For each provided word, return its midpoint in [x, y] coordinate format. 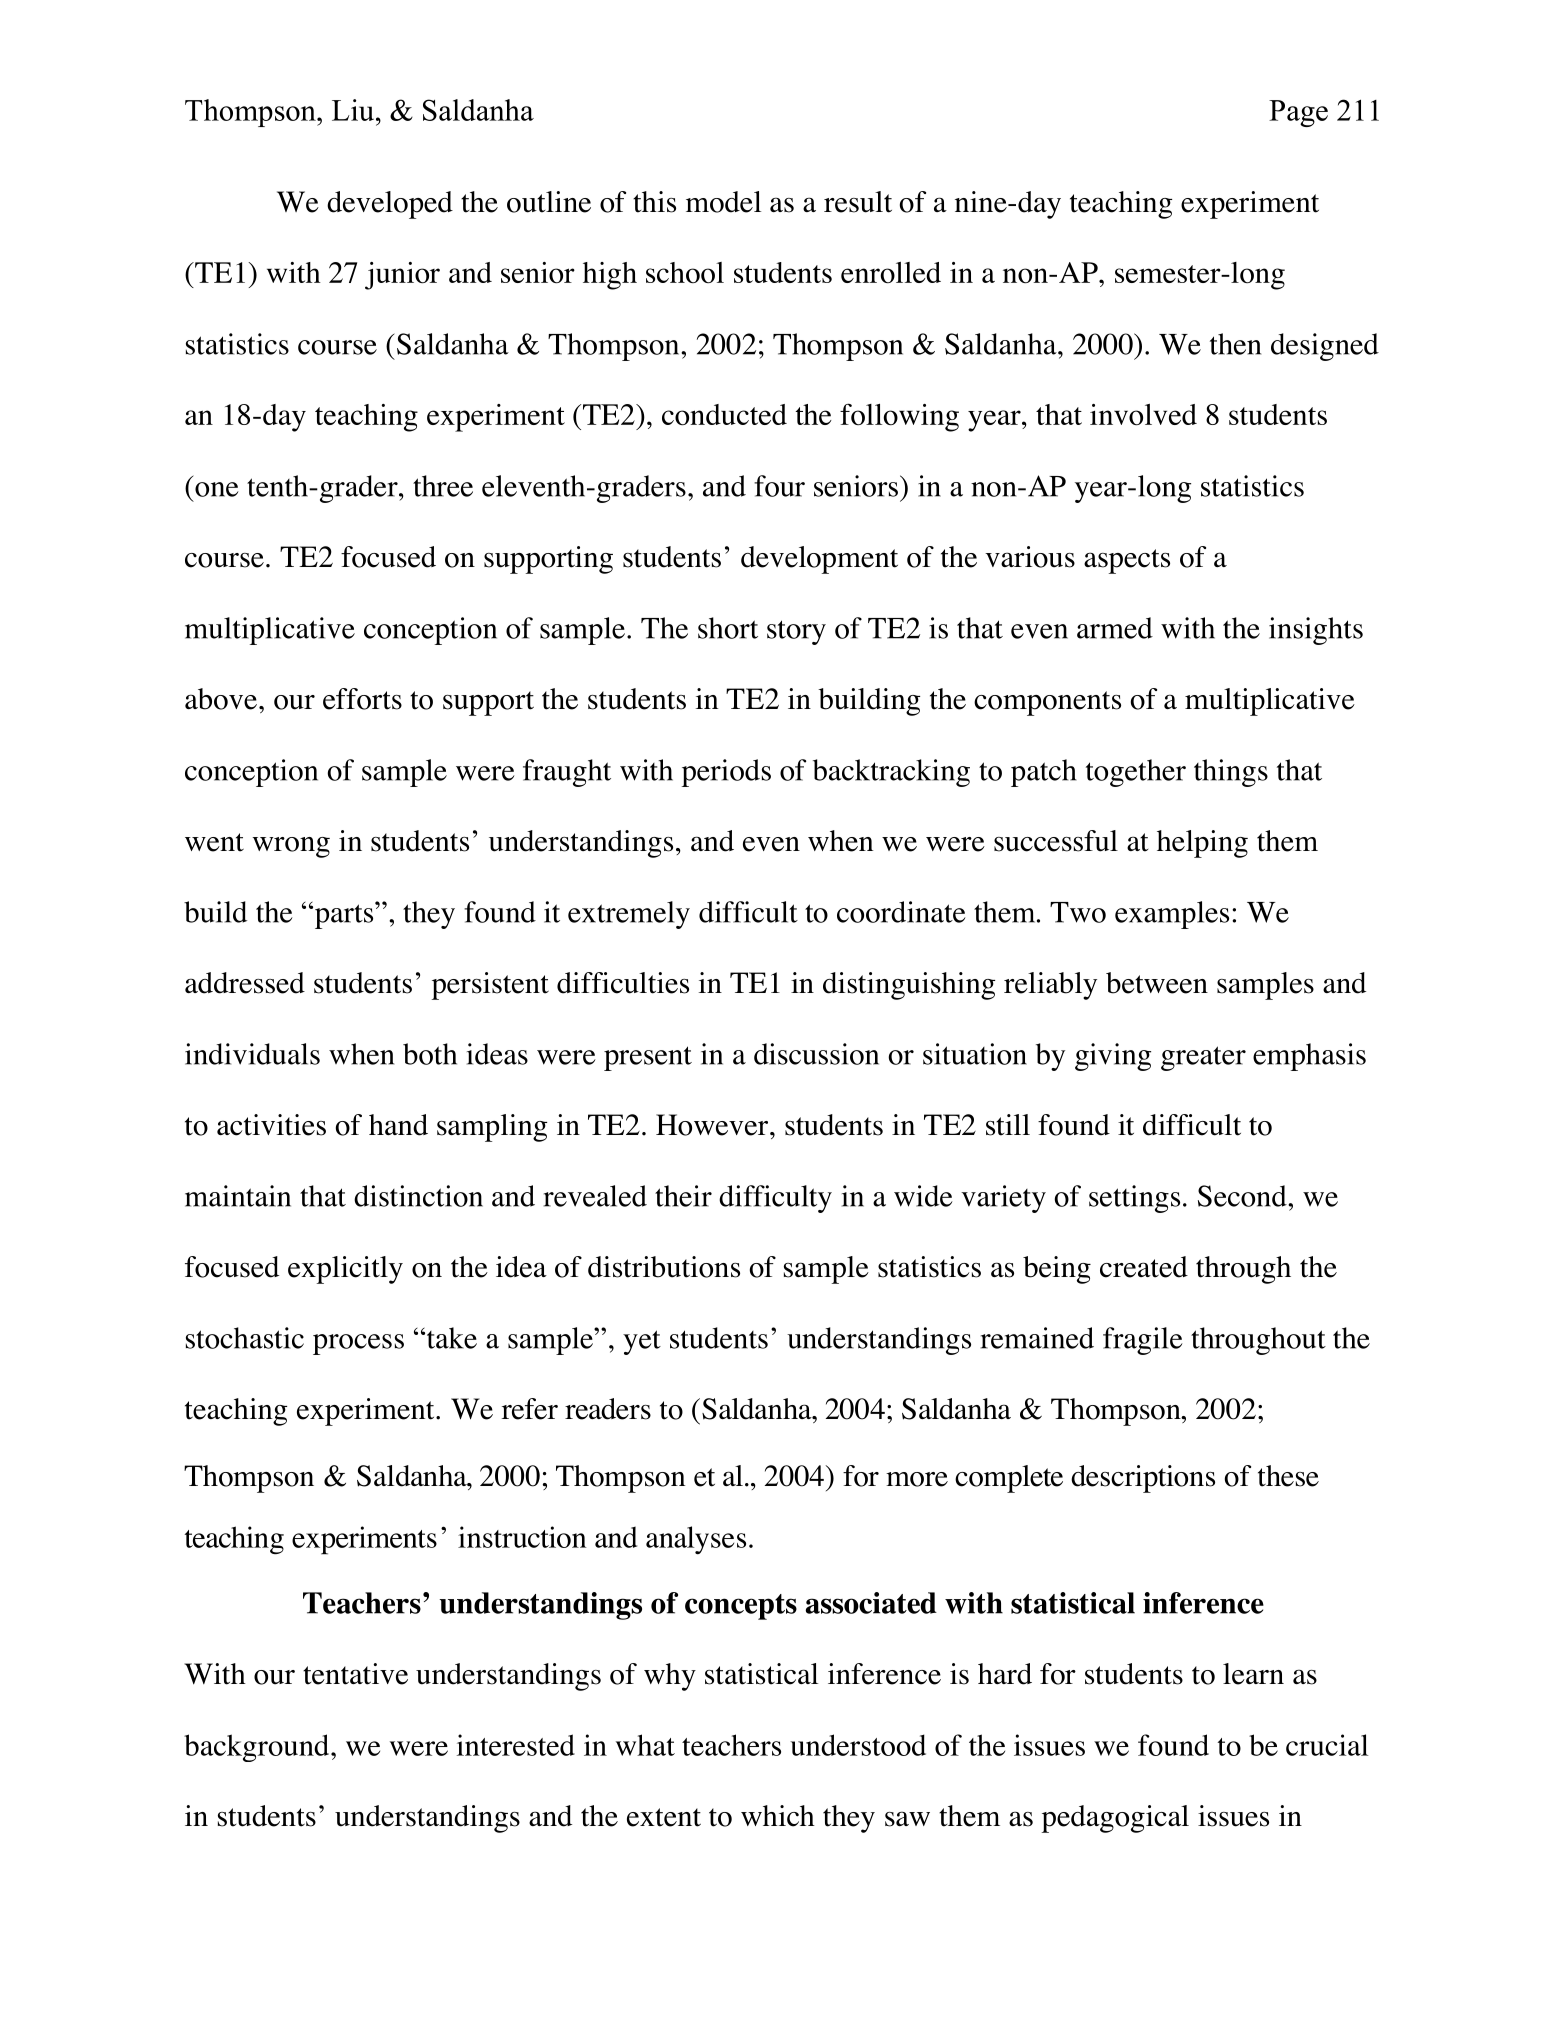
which [778, 1816]
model [723, 202]
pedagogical [1115, 1819]
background [258, 1748]
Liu [354, 110]
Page [1298, 113]
